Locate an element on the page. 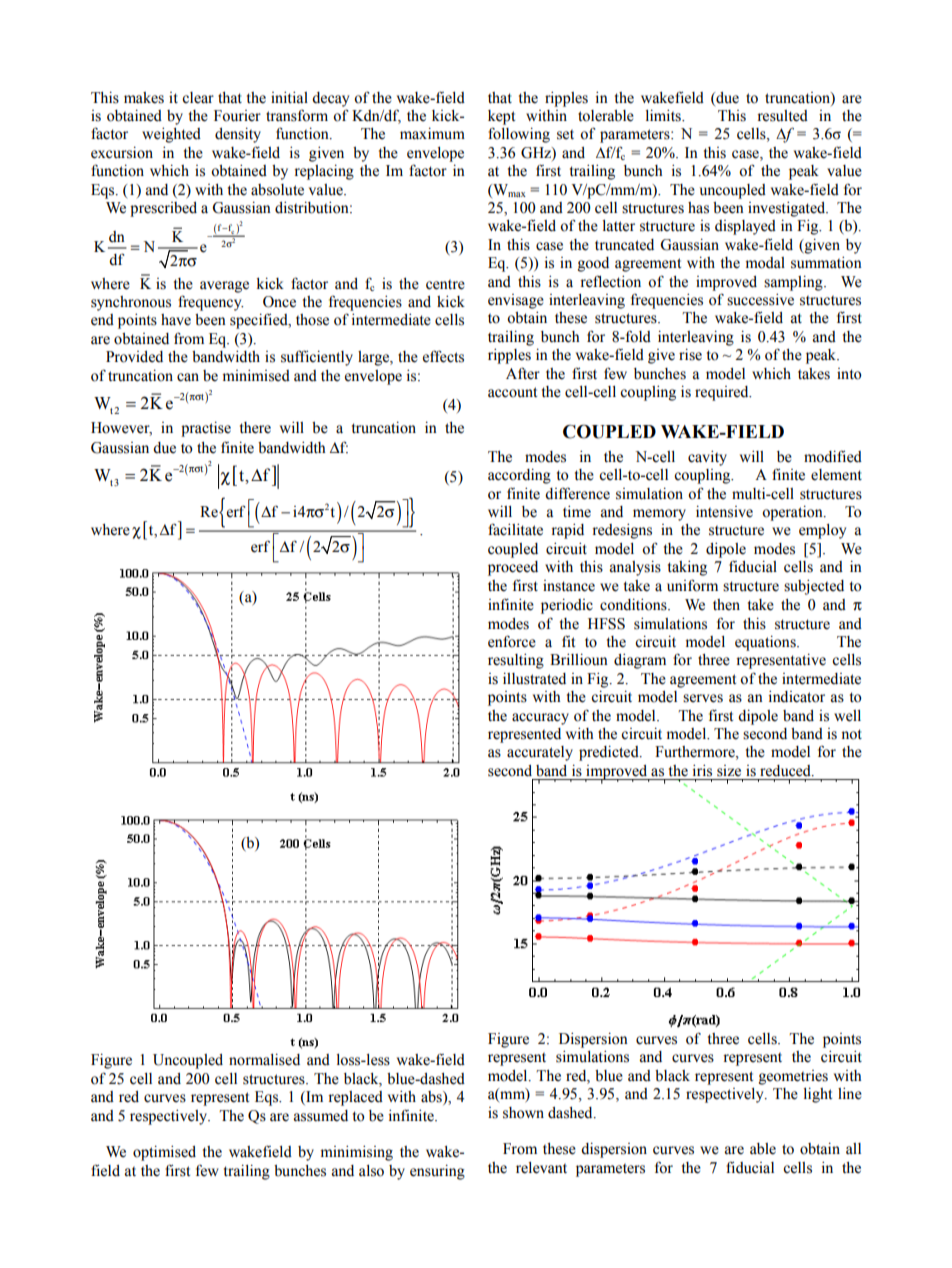 The width and height of the document is (952, 1268). enforce is located at coordinates (512, 641).
